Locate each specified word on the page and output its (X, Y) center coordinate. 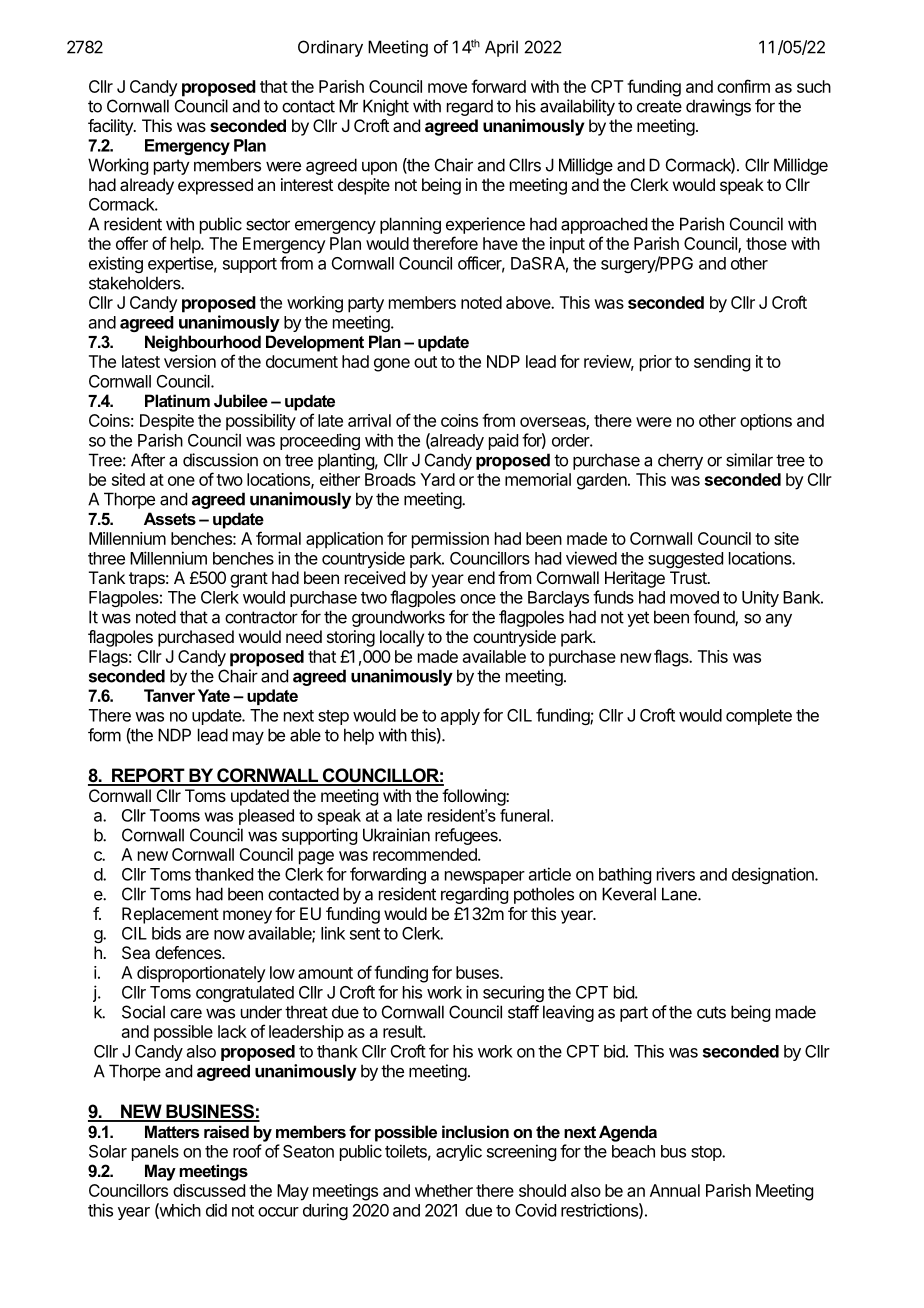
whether (444, 1190)
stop (707, 1153)
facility (111, 127)
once (478, 599)
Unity (760, 598)
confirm (743, 86)
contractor (261, 617)
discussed (209, 1190)
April (501, 48)
